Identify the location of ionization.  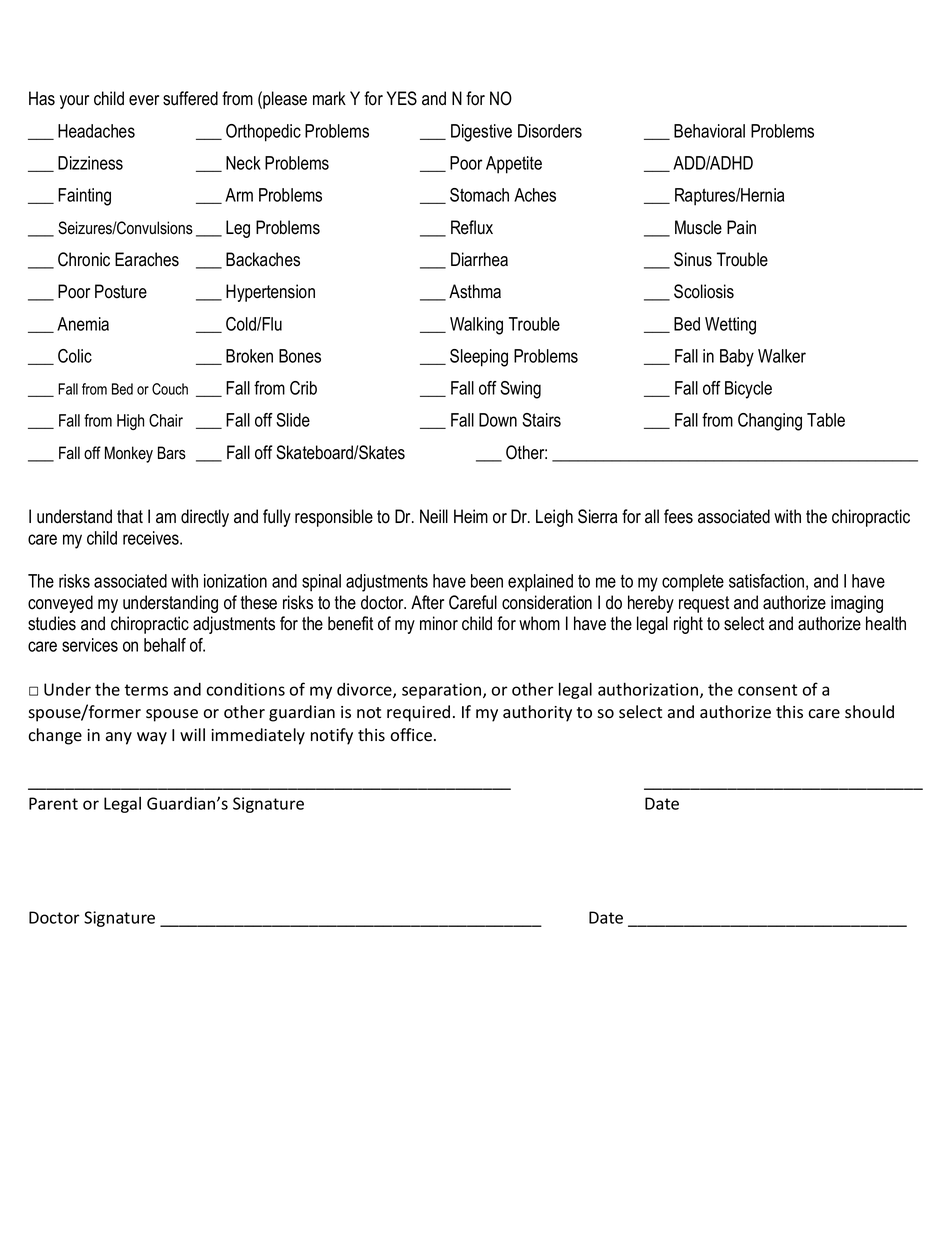
(235, 581).
